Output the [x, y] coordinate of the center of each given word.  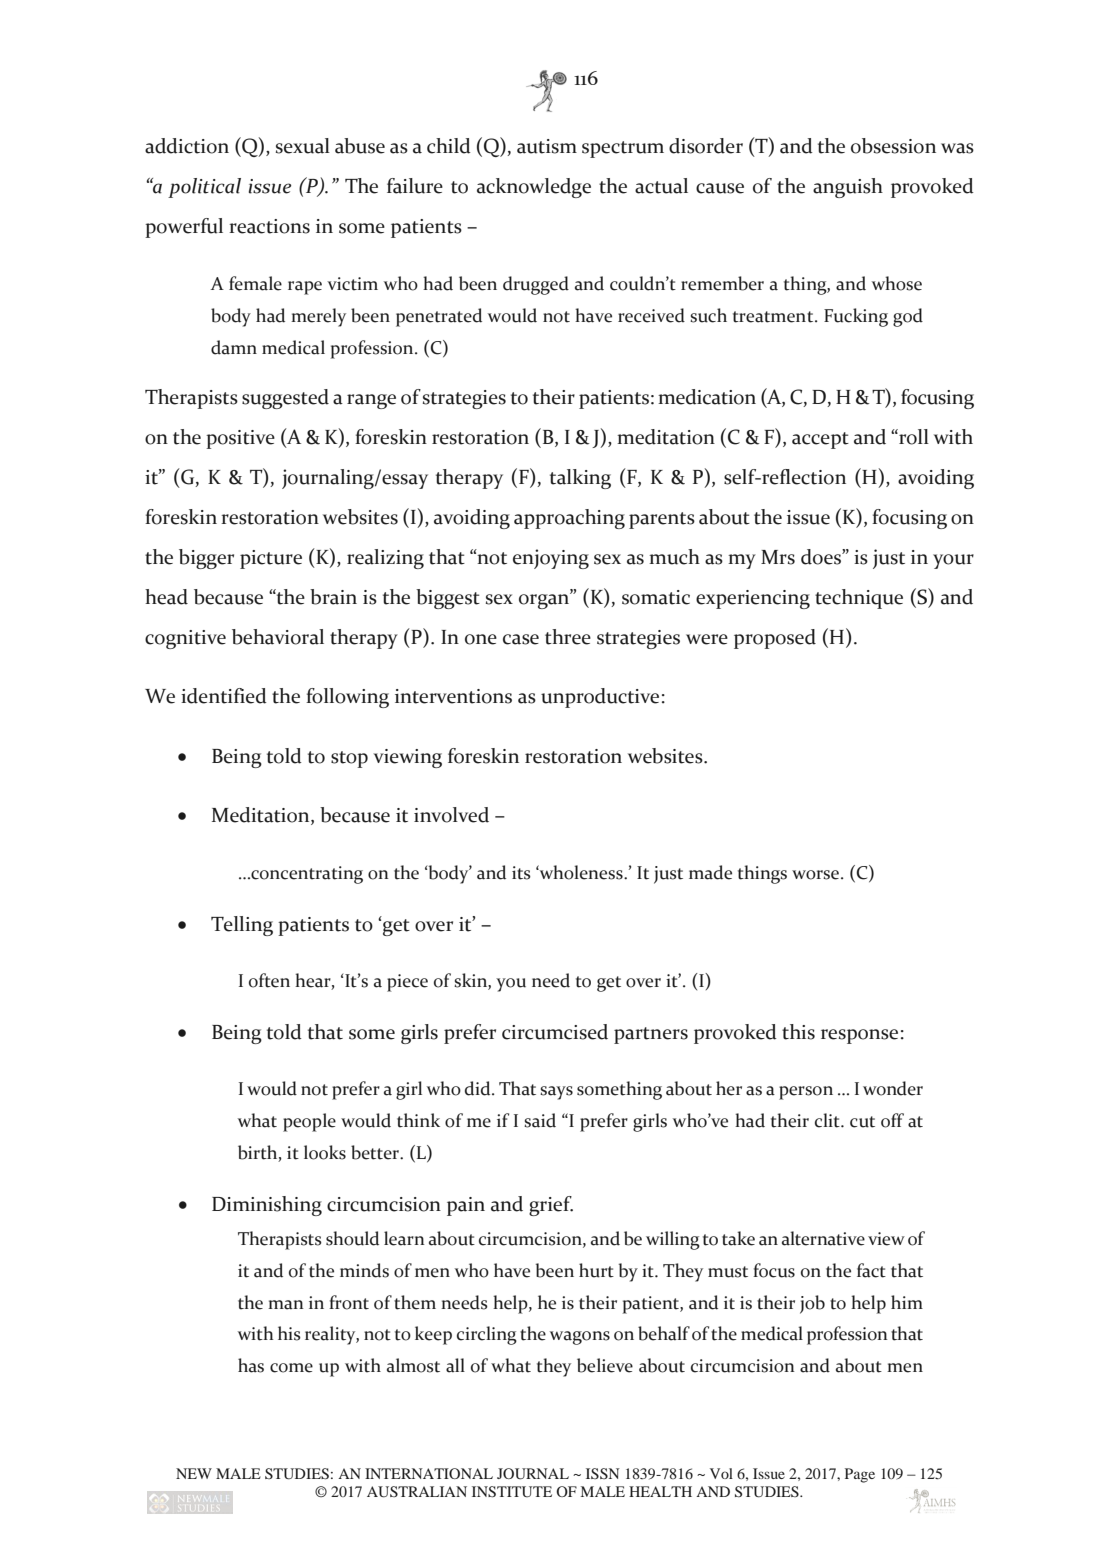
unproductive [600, 698]
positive [240, 439]
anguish [848, 188]
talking [580, 479]
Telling [242, 926]
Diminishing [267, 1206]
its [521, 873]
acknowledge [534, 188]
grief [551, 1206]
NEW [194, 1473]
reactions [269, 226]
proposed [775, 639]
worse [817, 875]
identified [224, 696]
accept [820, 440]
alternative [823, 1238]
